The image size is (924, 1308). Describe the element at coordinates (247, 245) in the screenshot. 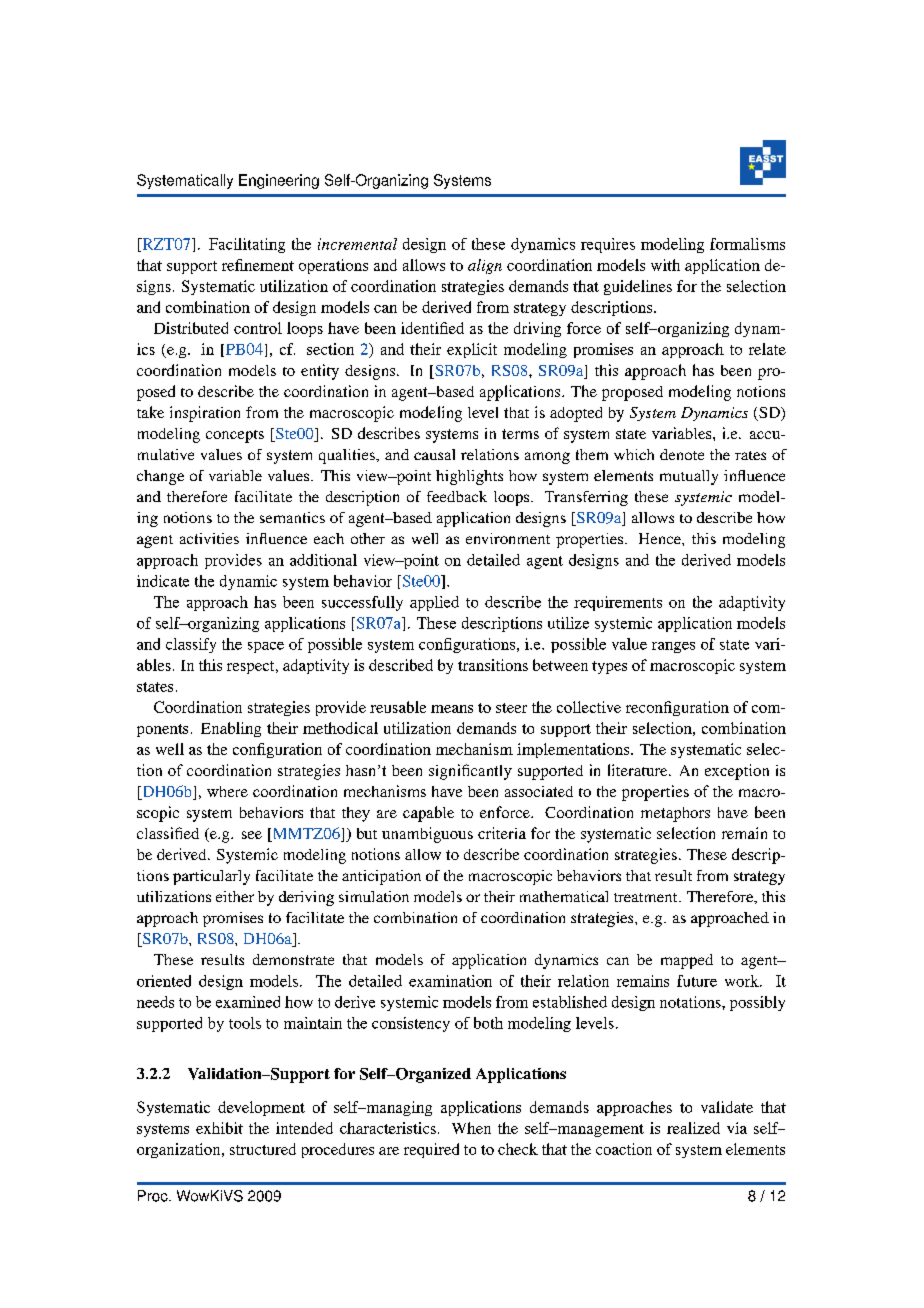

I see `Facilitating` at that location.
